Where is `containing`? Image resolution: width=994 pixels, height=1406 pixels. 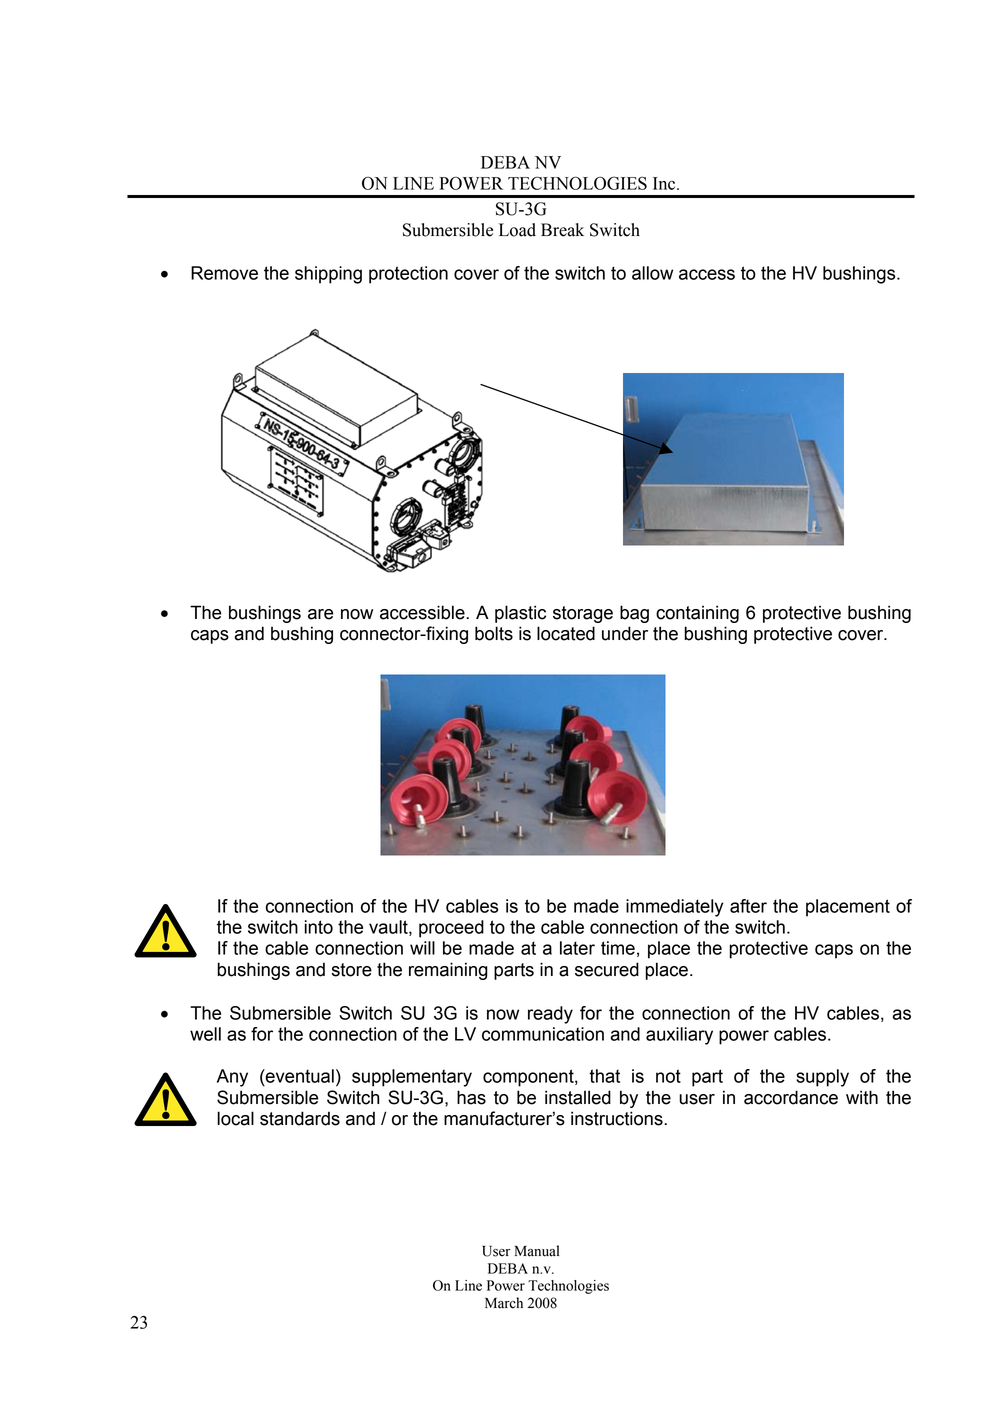 containing is located at coordinates (697, 614).
